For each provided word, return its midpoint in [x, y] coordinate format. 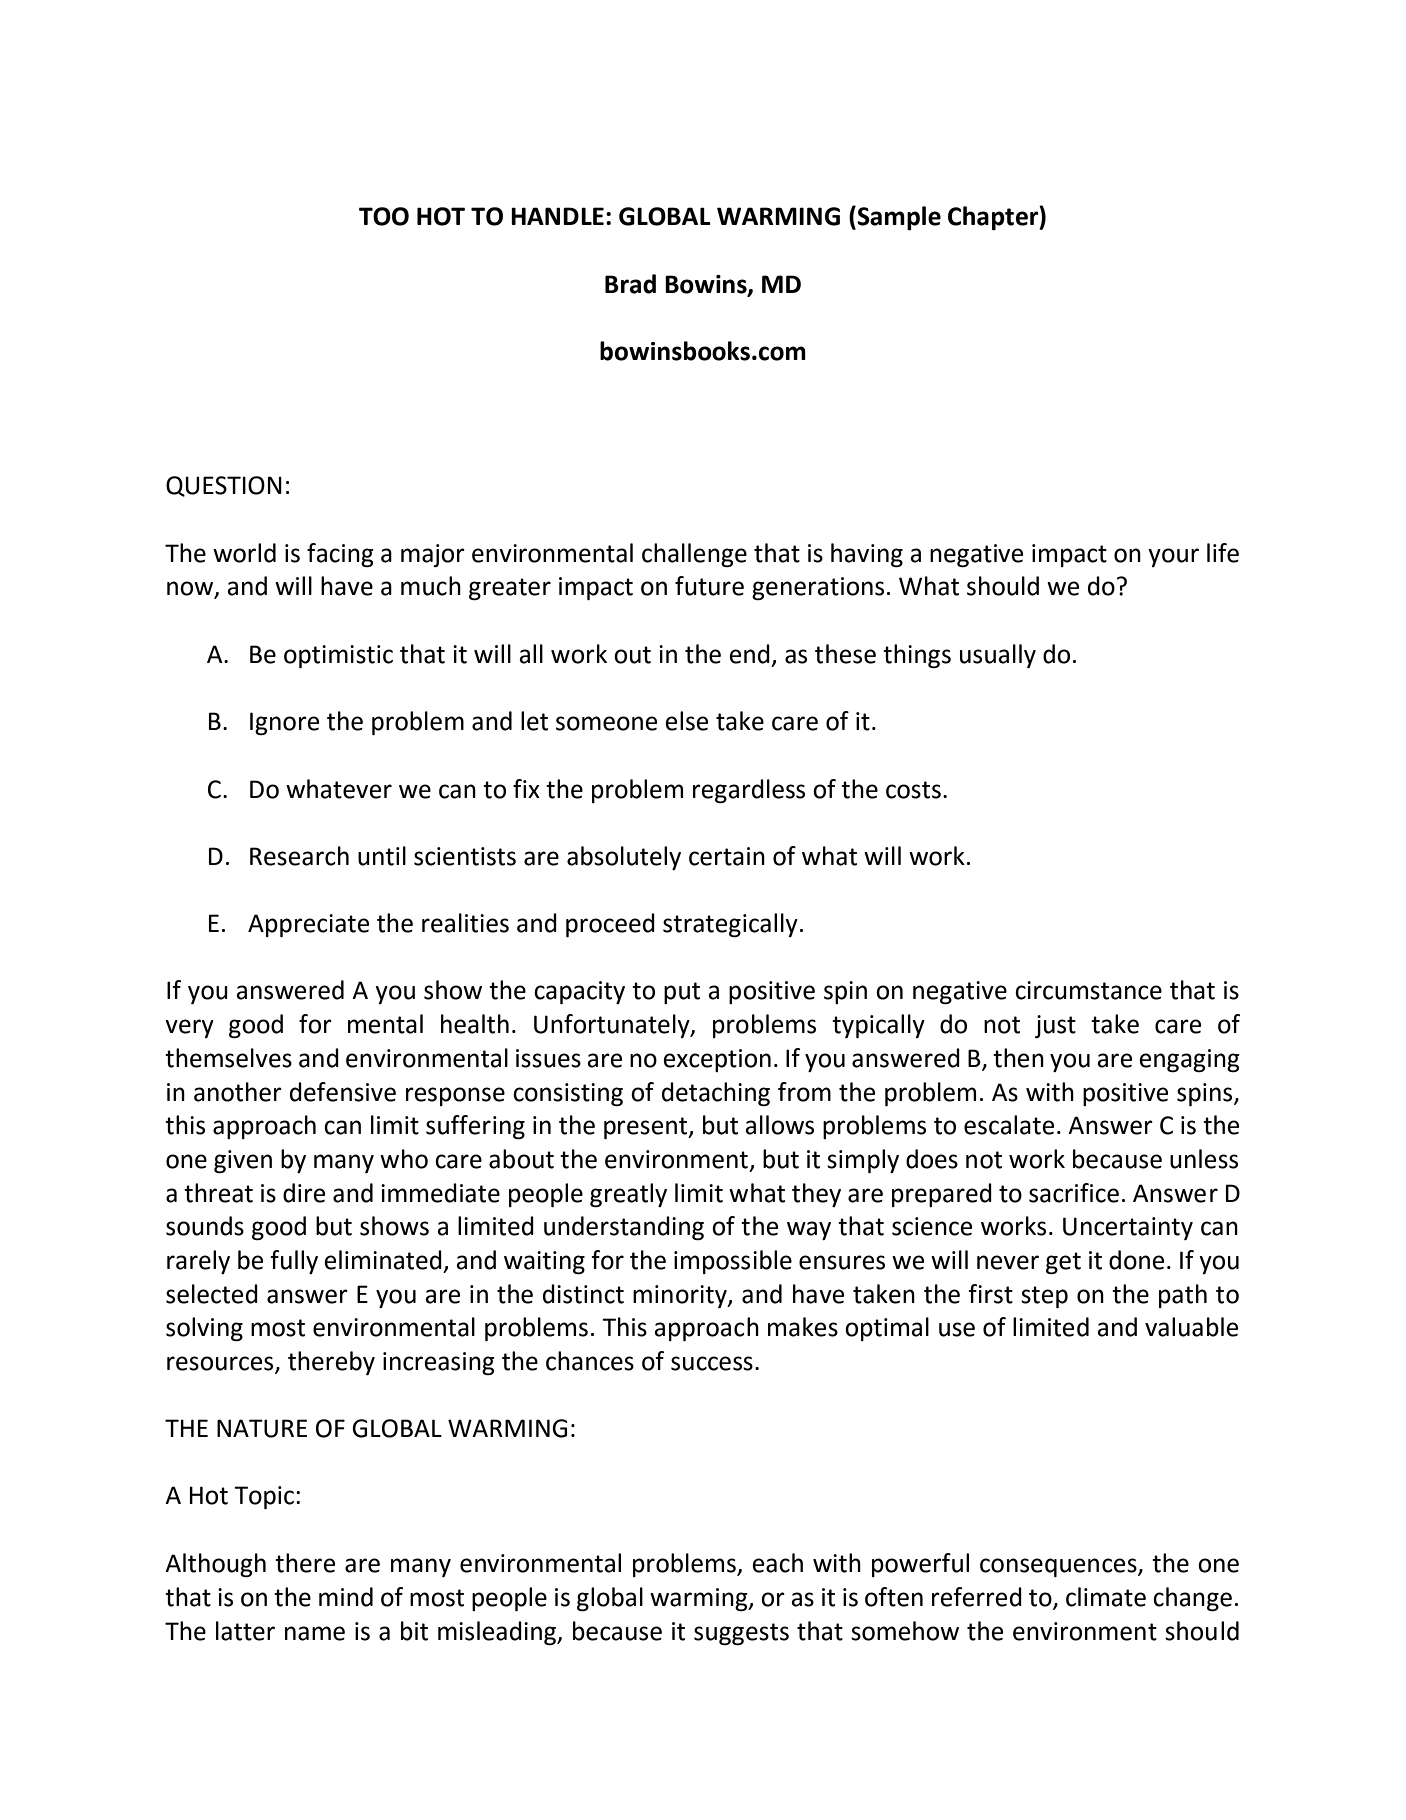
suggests [741, 1634]
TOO [384, 216]
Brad [630, 284]
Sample [899, 218]
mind [346, 1597]
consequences [1059, 1567]
